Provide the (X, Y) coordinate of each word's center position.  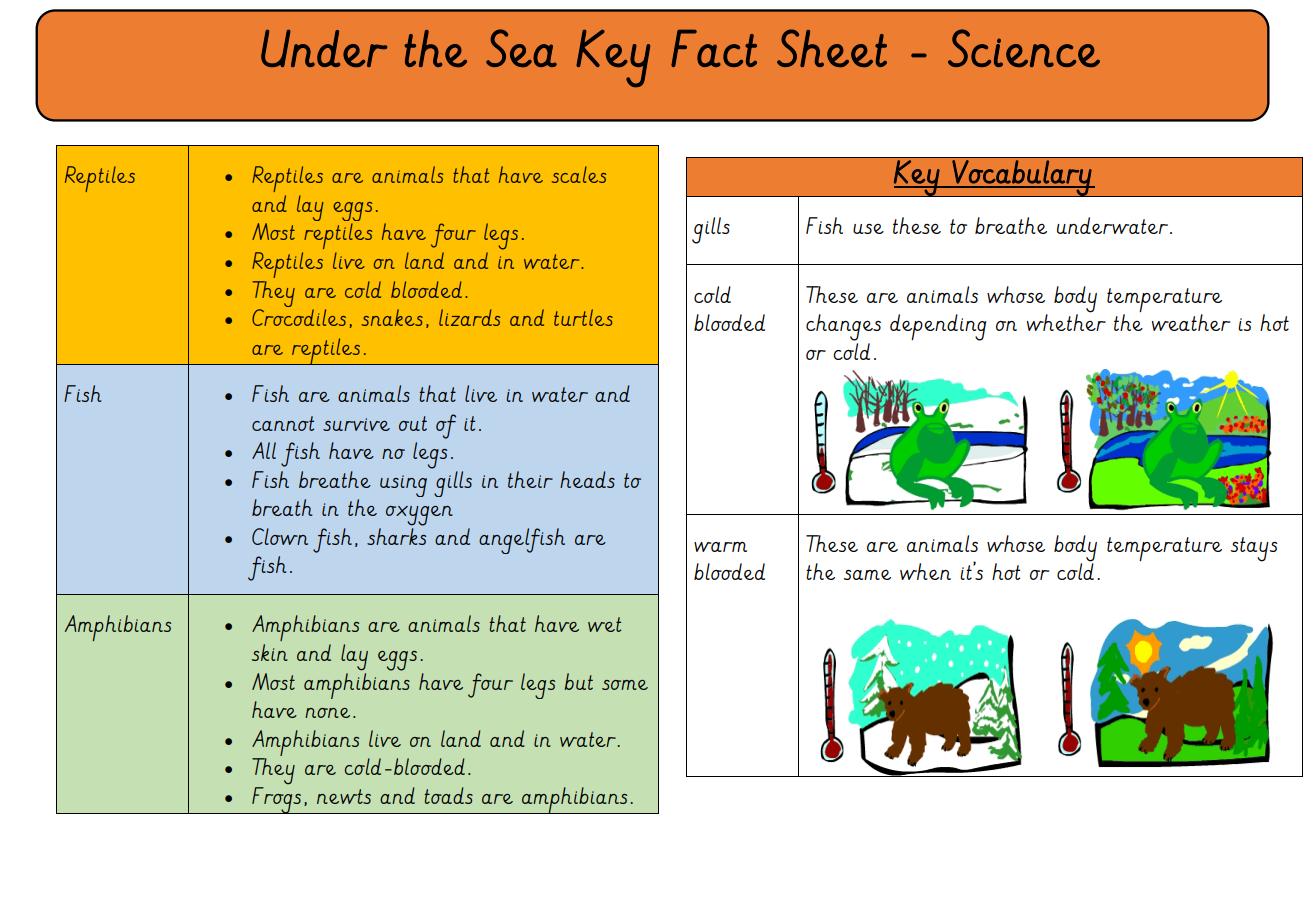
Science (1024, 48)
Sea (521, 48)
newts (344, 796)
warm (720, 547)
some (625, 685)
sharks (396, 536)
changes (843, 327)
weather (1191, 322)
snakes (392, 317)
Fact (714, 48)
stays (1254, 549)
